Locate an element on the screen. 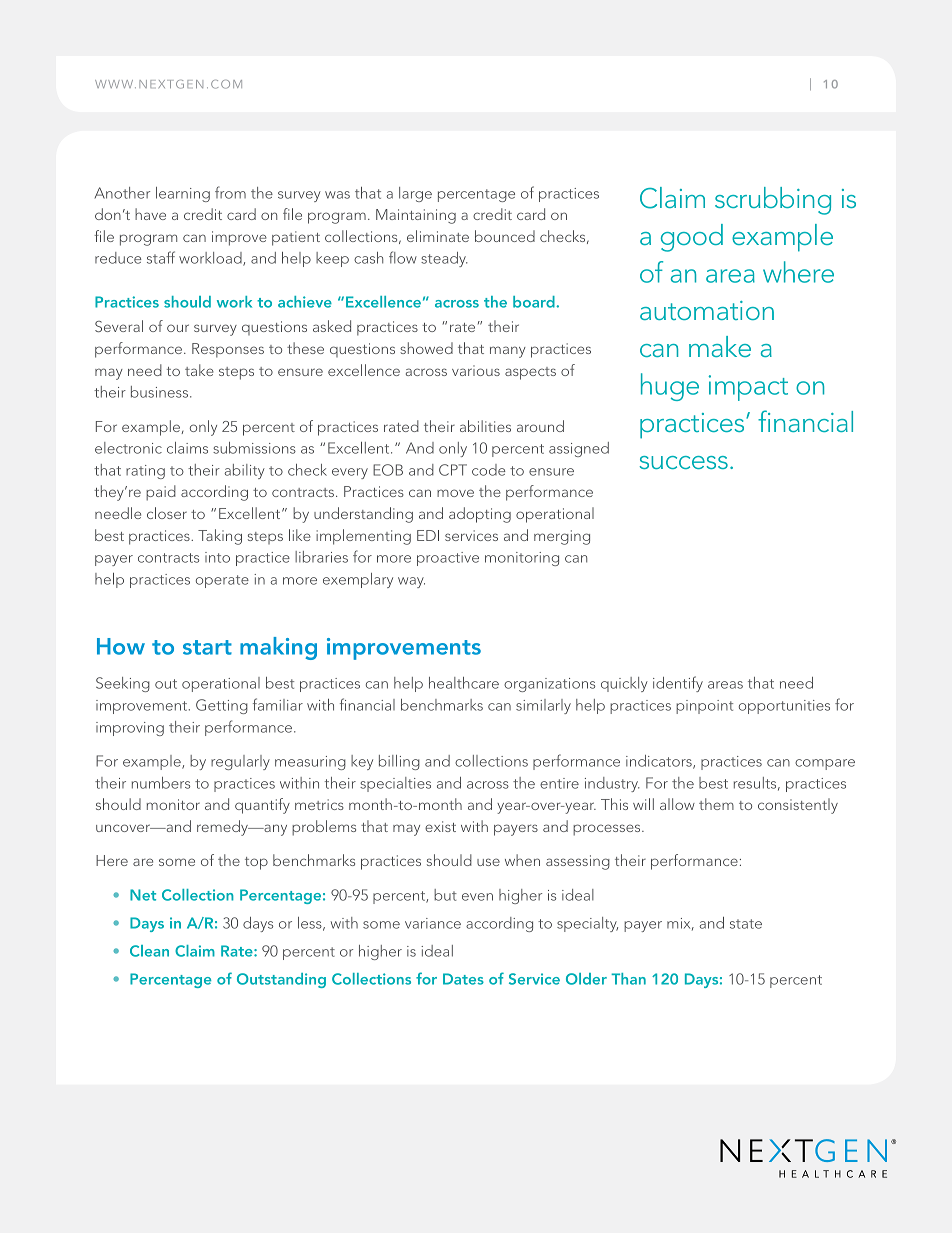  scrubbing is located at coordinates (773, 201).
